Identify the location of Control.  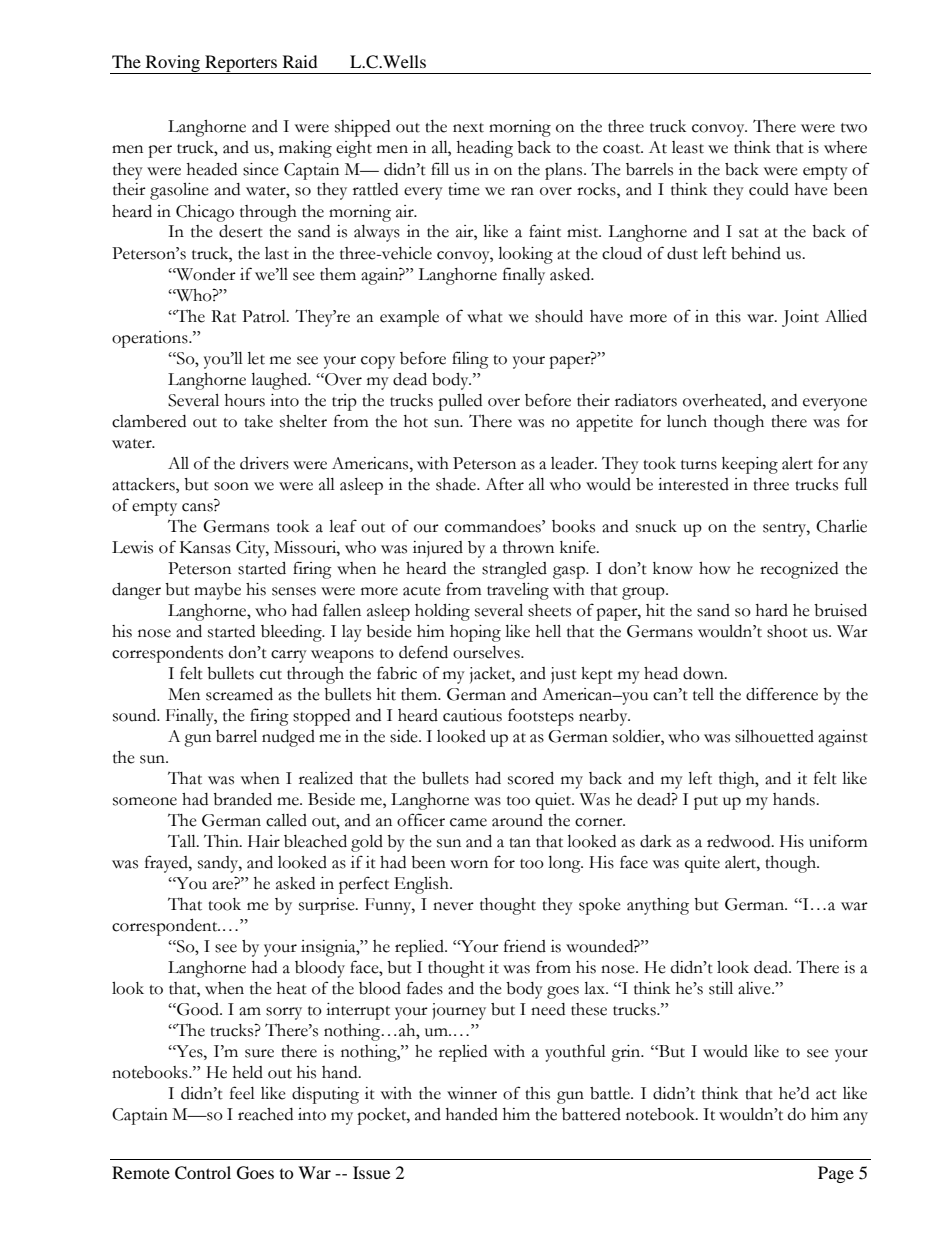
(203, 1173).
